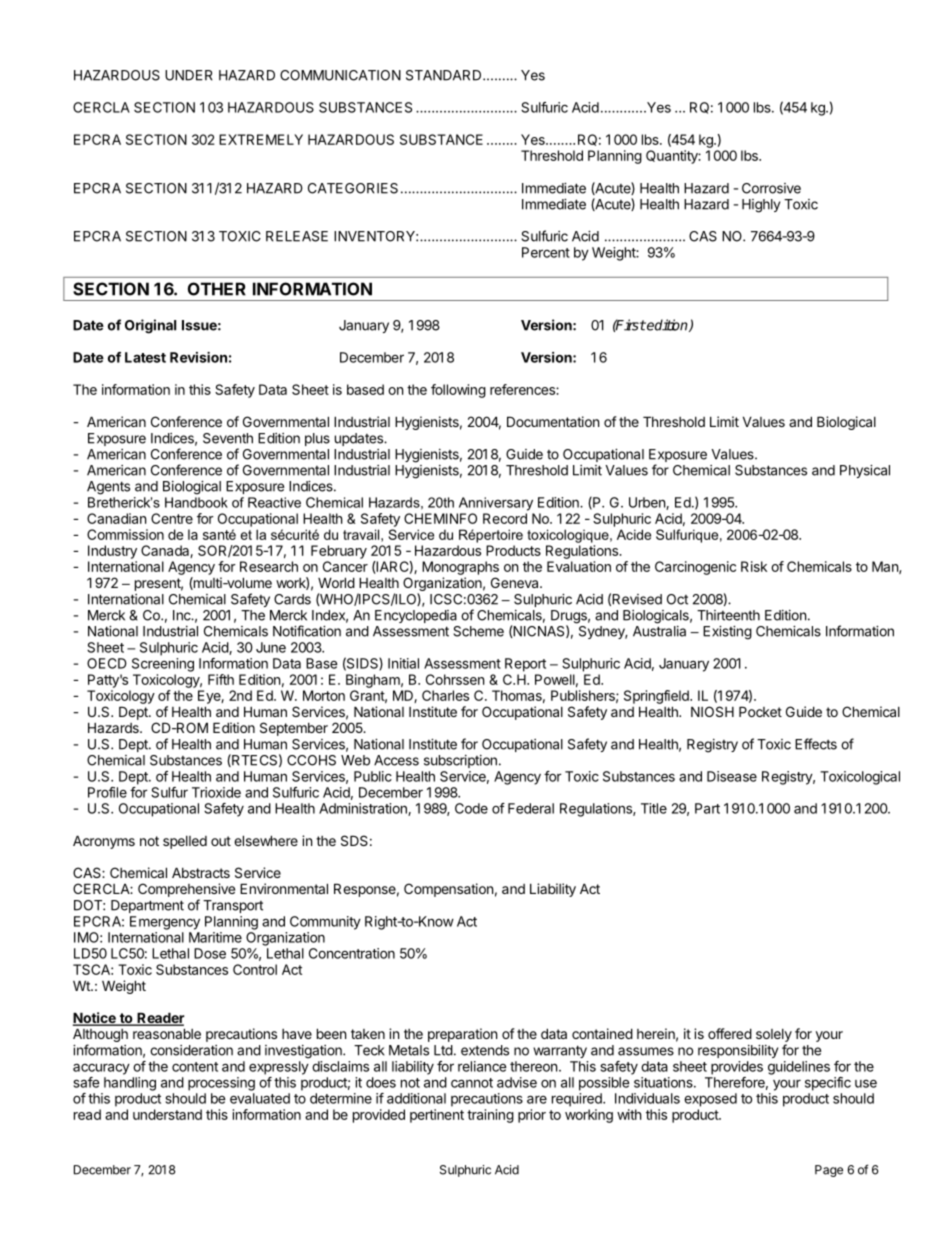 Image resolution: width=952 pixels, height=1233 pixels. I want to click on Corrosive, so click(771, 188).
